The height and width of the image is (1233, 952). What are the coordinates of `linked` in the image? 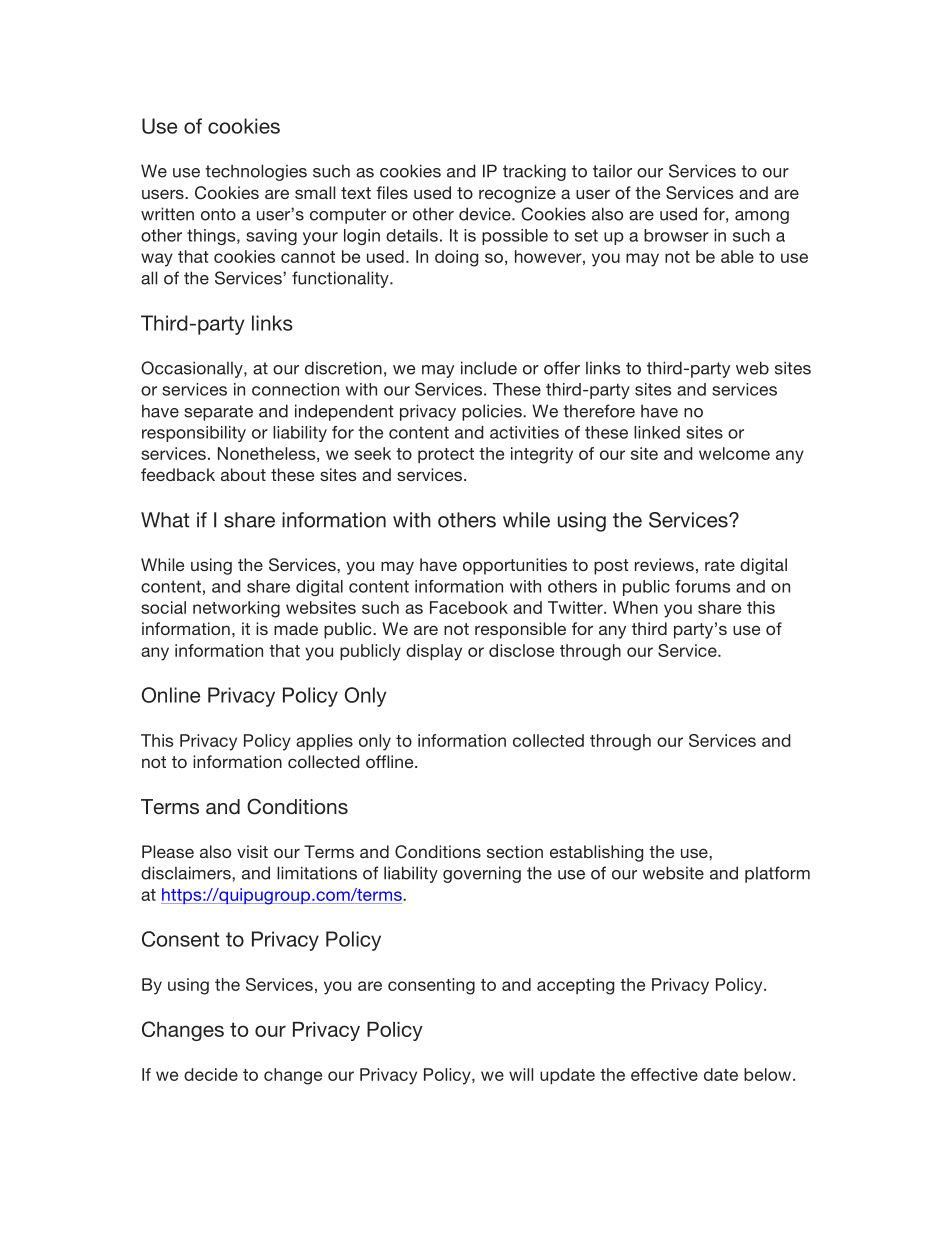 It's located at (657, 432).
